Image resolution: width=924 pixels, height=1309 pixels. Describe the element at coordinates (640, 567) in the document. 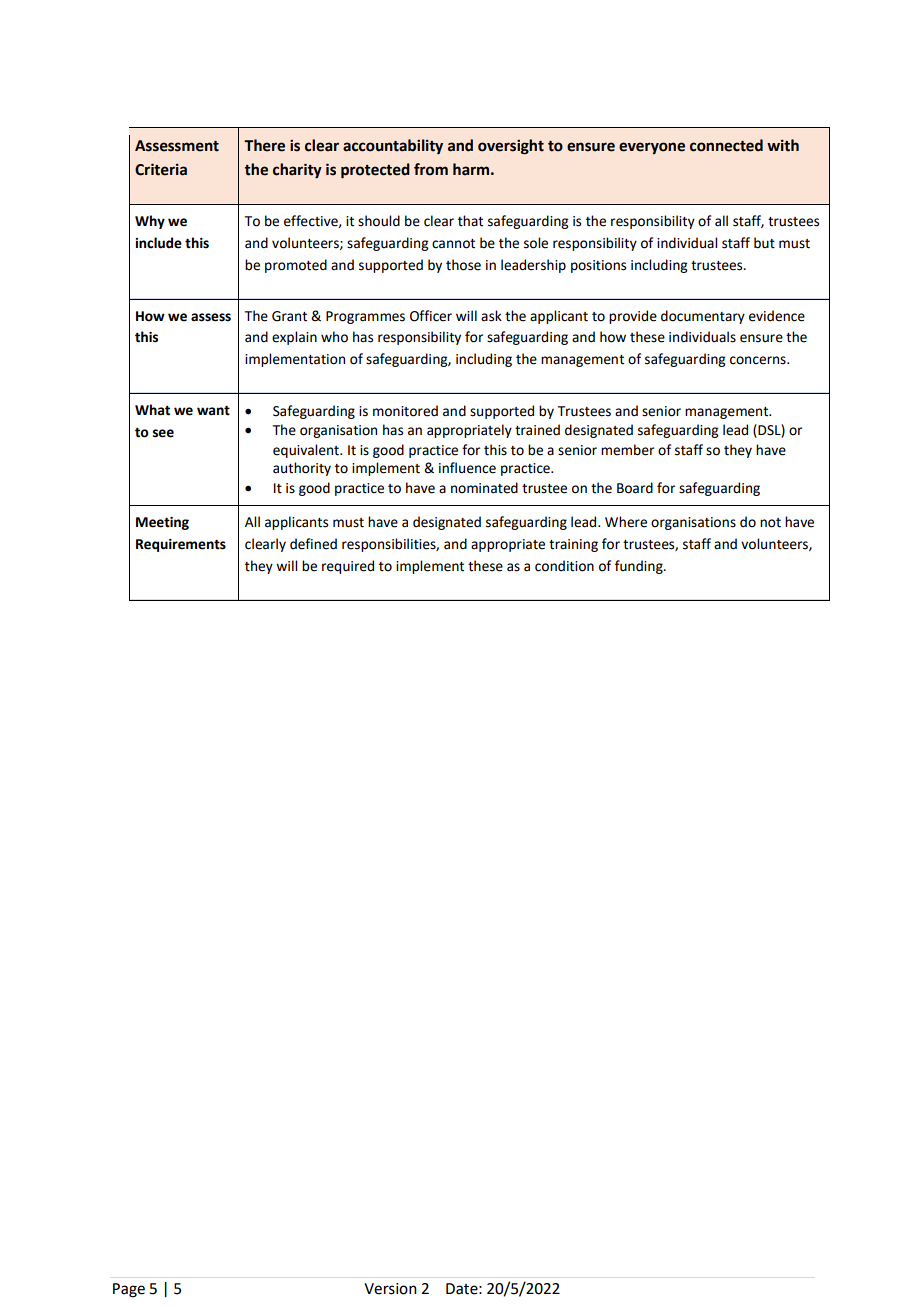

I see `funding` at that location.
